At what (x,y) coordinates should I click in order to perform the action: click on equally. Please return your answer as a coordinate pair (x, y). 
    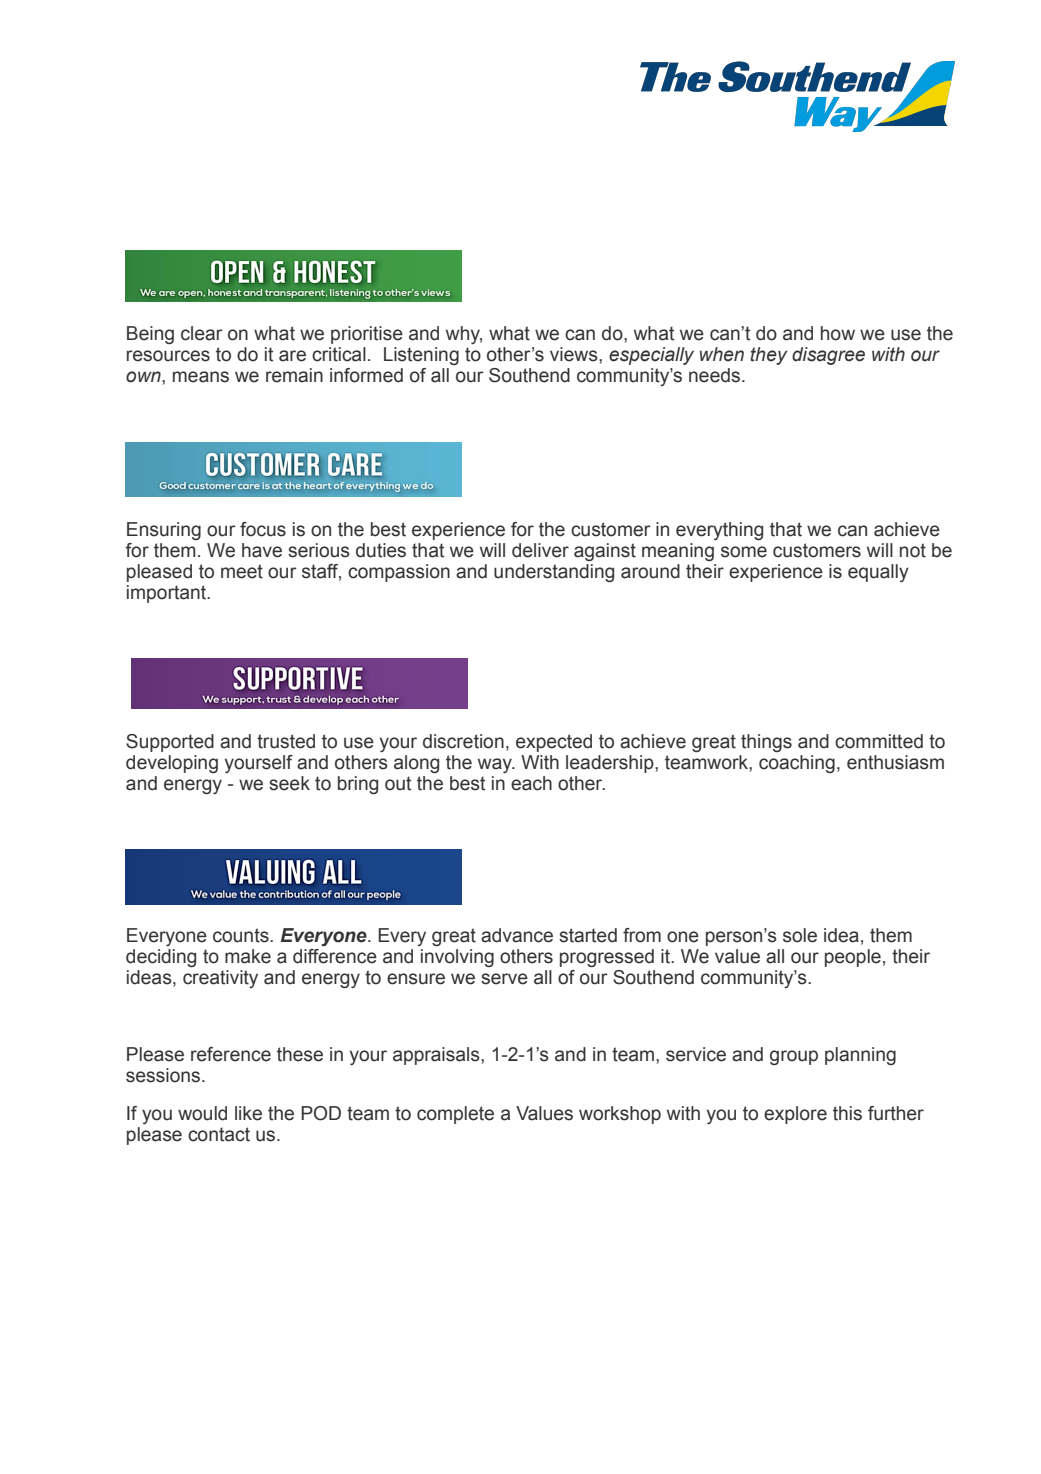
    Looking at the image, I should click on (878, 573).
